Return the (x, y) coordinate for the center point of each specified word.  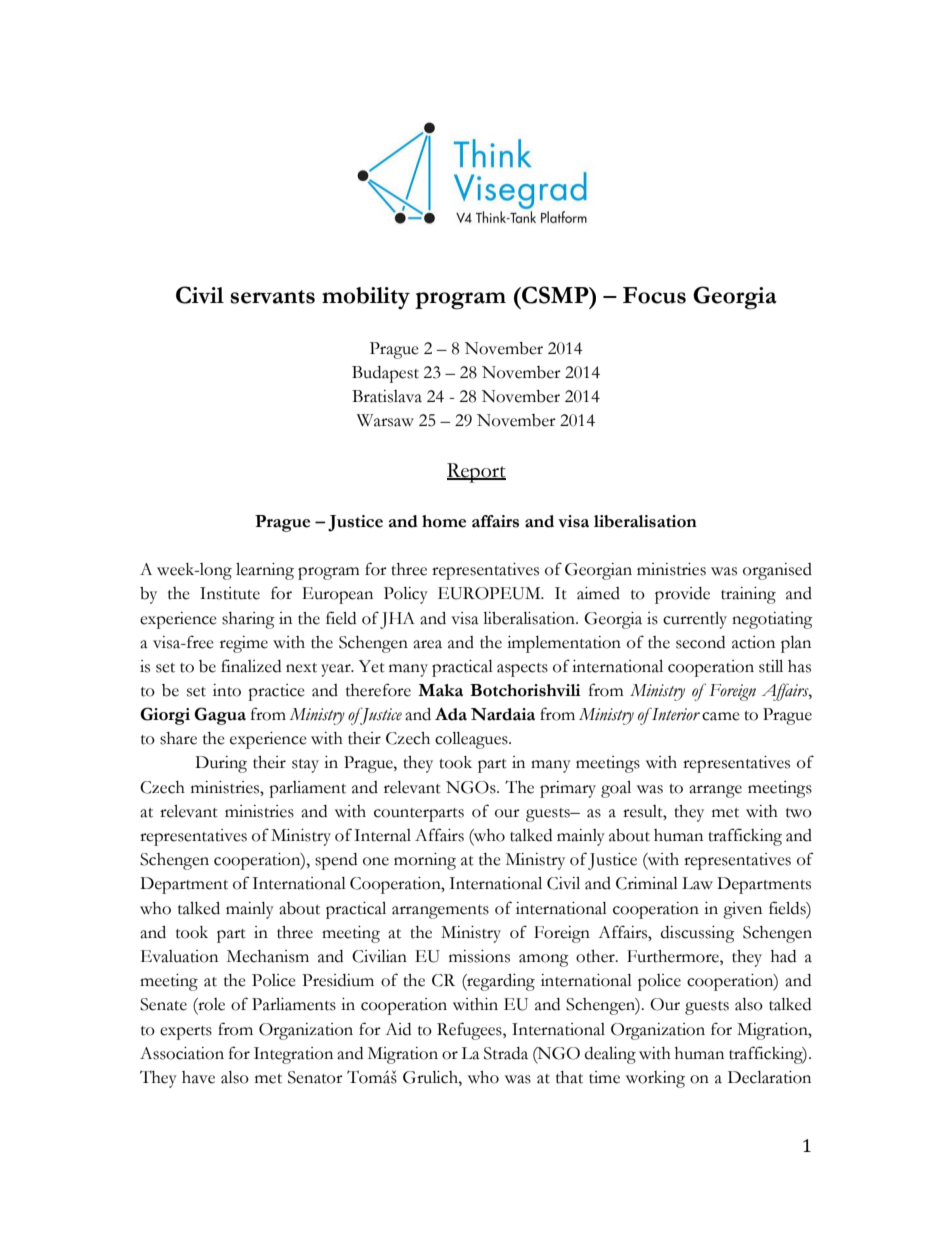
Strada (506, 1053)
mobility (366, 298)
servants (272, 297)
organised (777, 571)
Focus (654, 295)
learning (265, 571)
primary (568, 789)
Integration (293, 1055)
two (799, 813)
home (444, 521)
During (221, 764)
